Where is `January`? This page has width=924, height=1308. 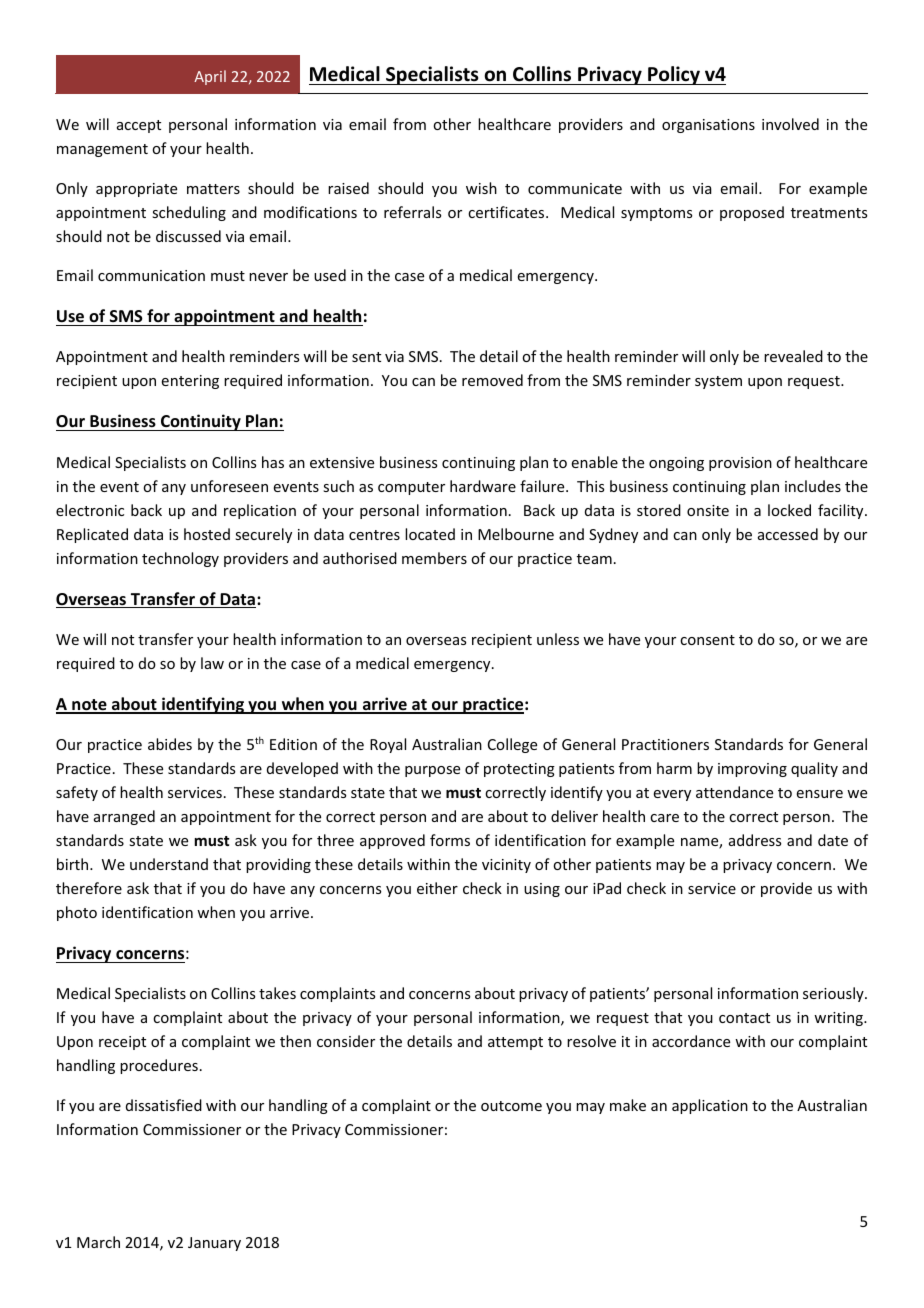
January is located at coordinates (214, 1244).
